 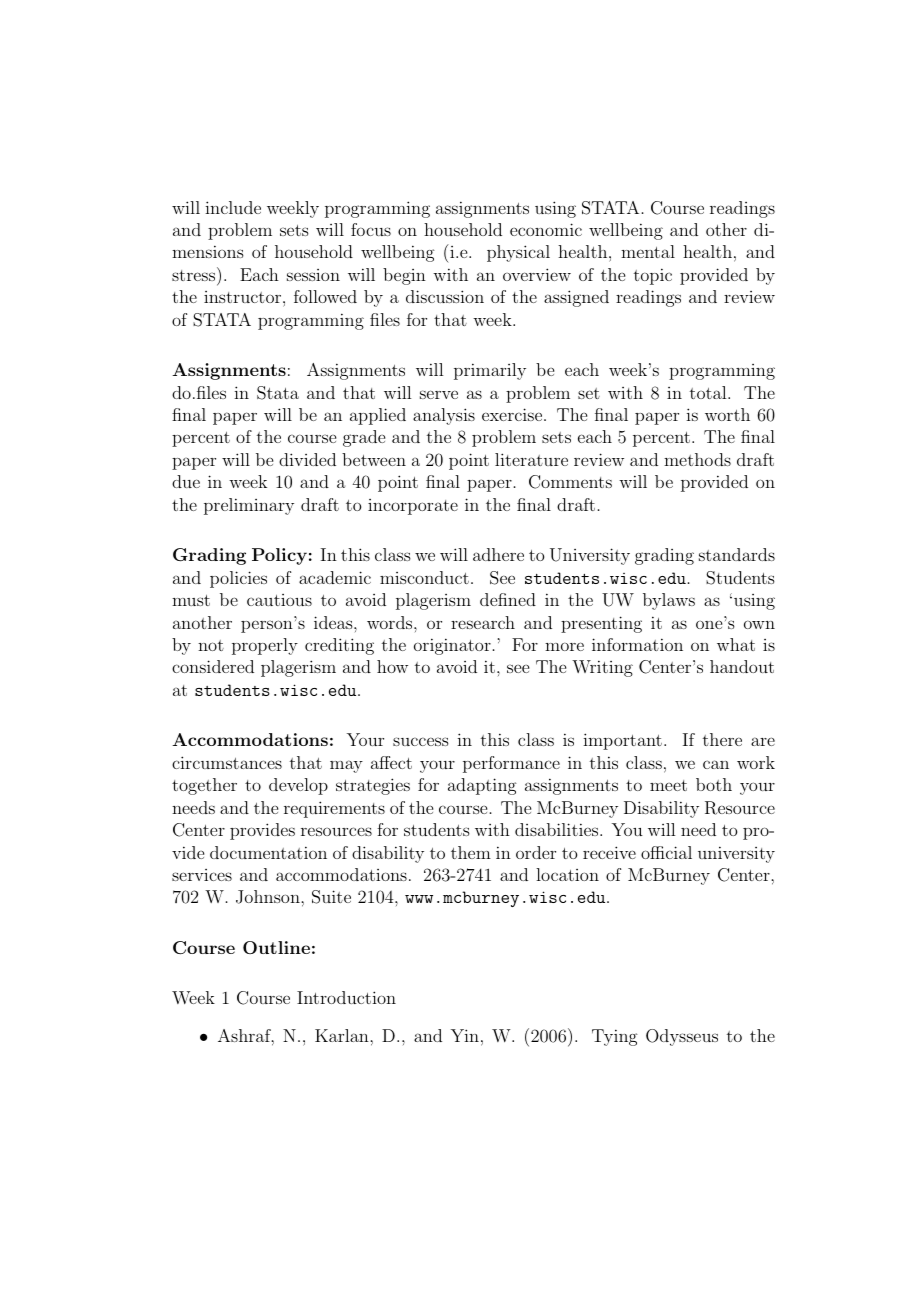 I want to click on Odysseus, so click(x=682, y=1037).
